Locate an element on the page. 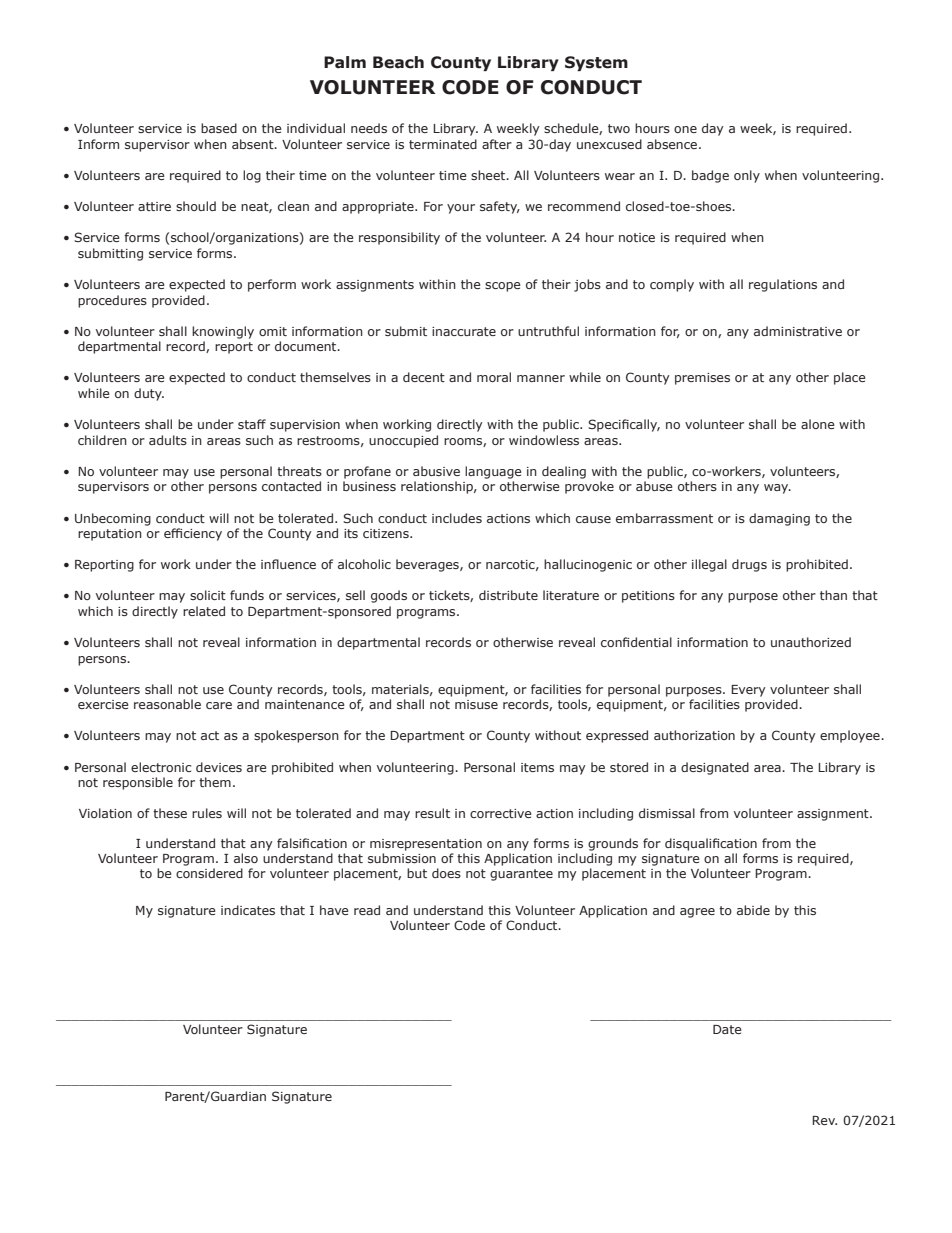  reasonable is located at coordinates (167, 704).
